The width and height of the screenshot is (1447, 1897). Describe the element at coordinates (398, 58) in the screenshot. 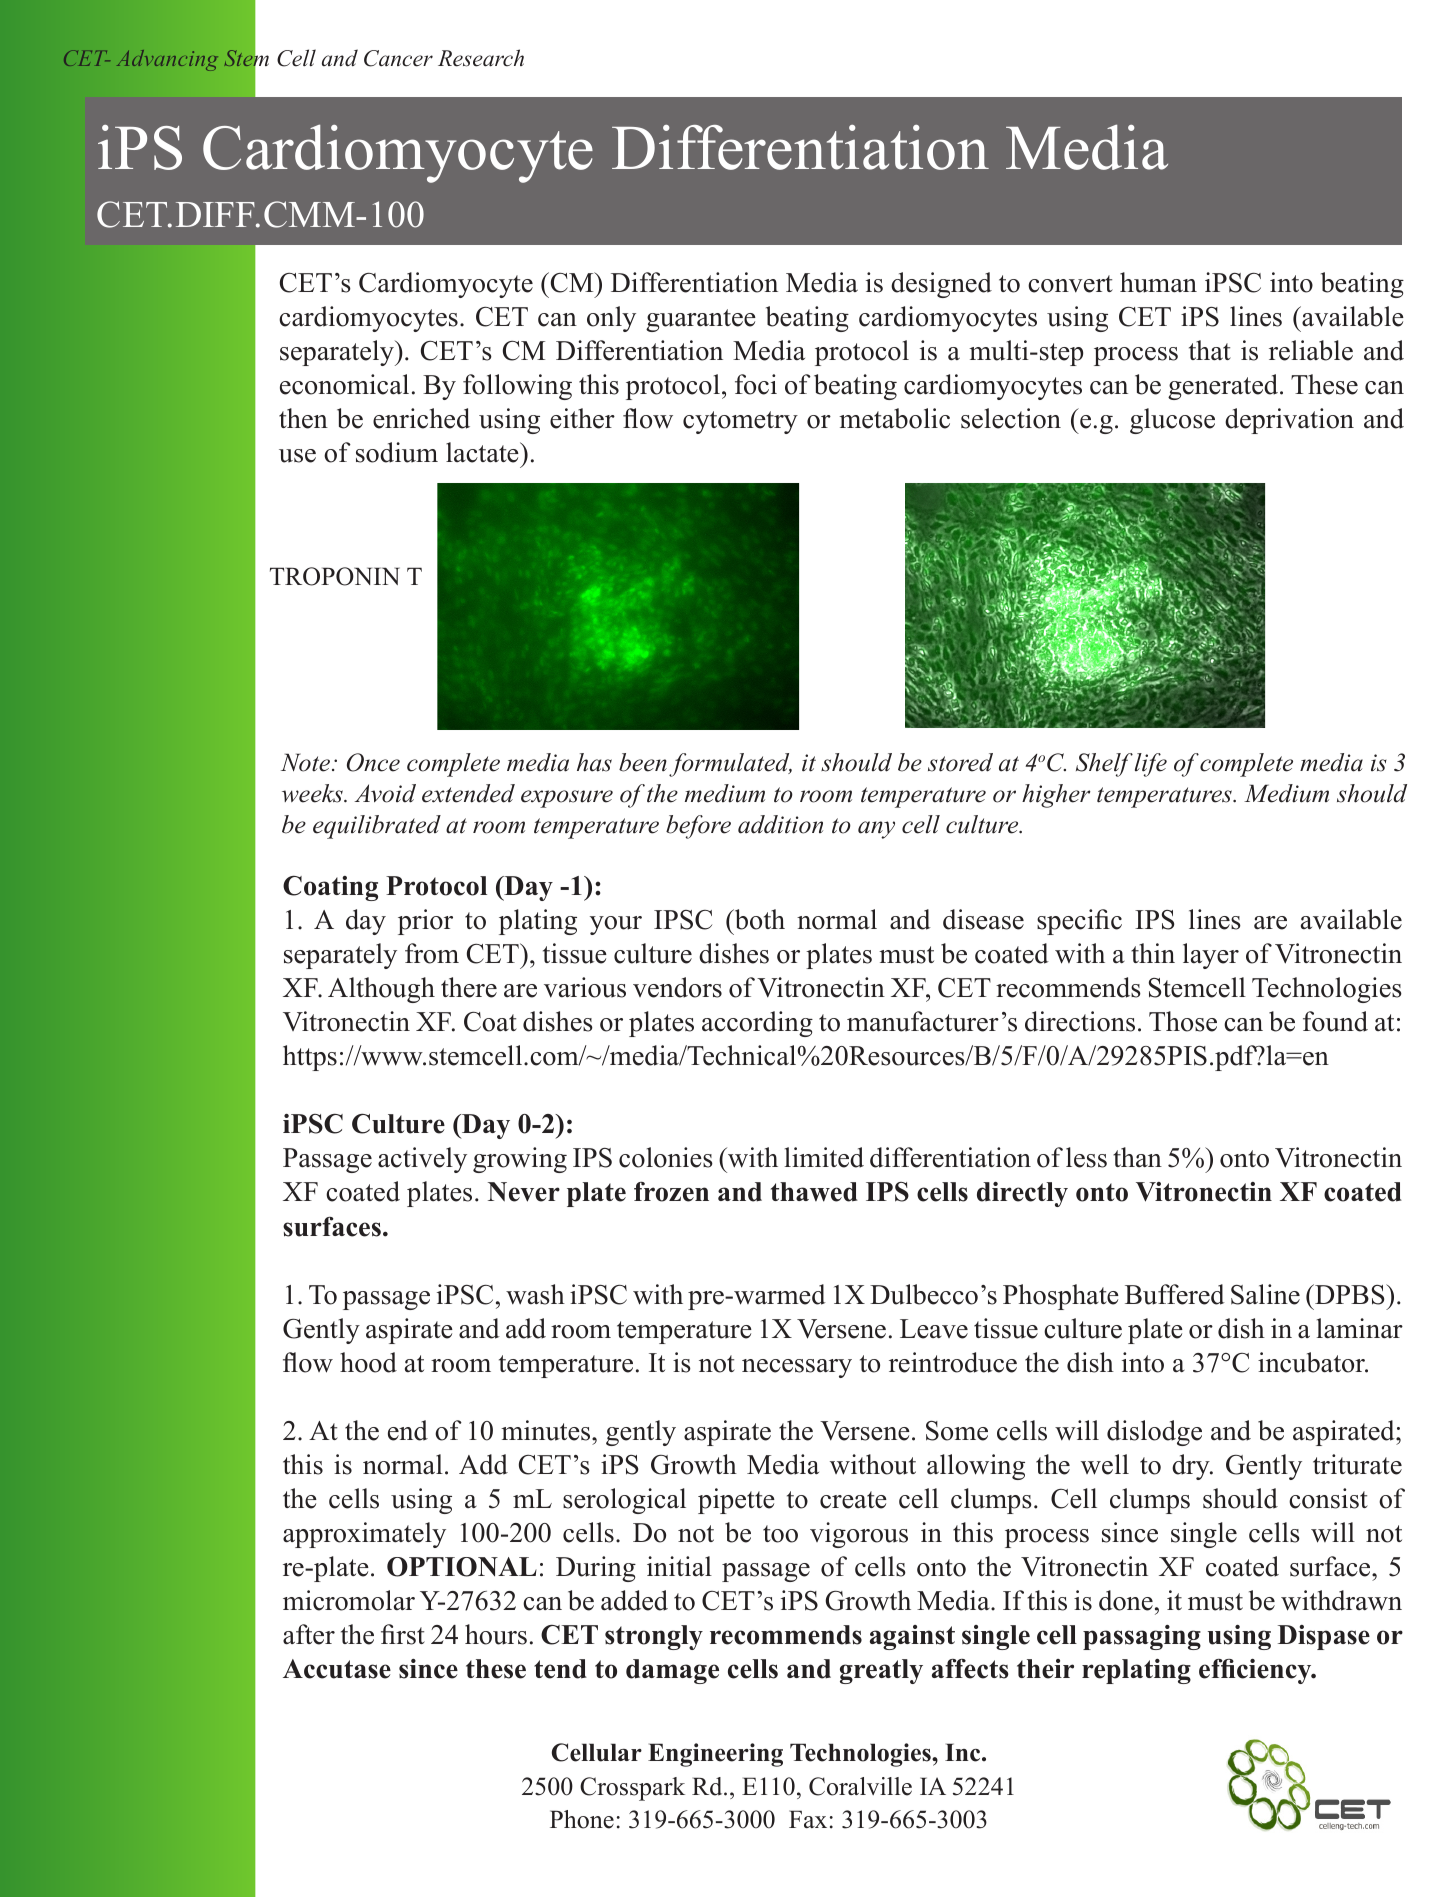

I see `Cancer` at that location.
